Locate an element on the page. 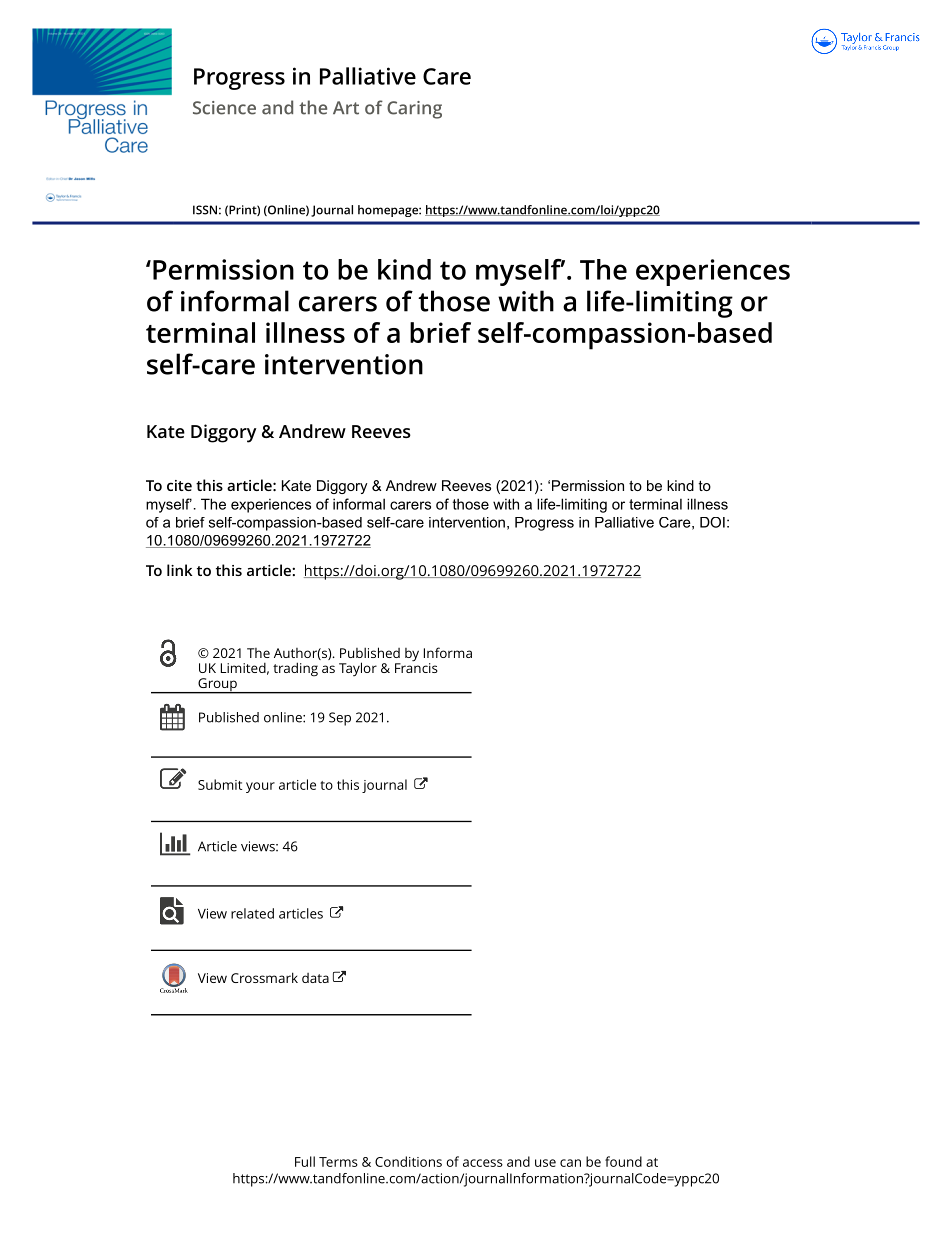 The image size is (952, 1251). use is located at coordinates (545, 1163).
